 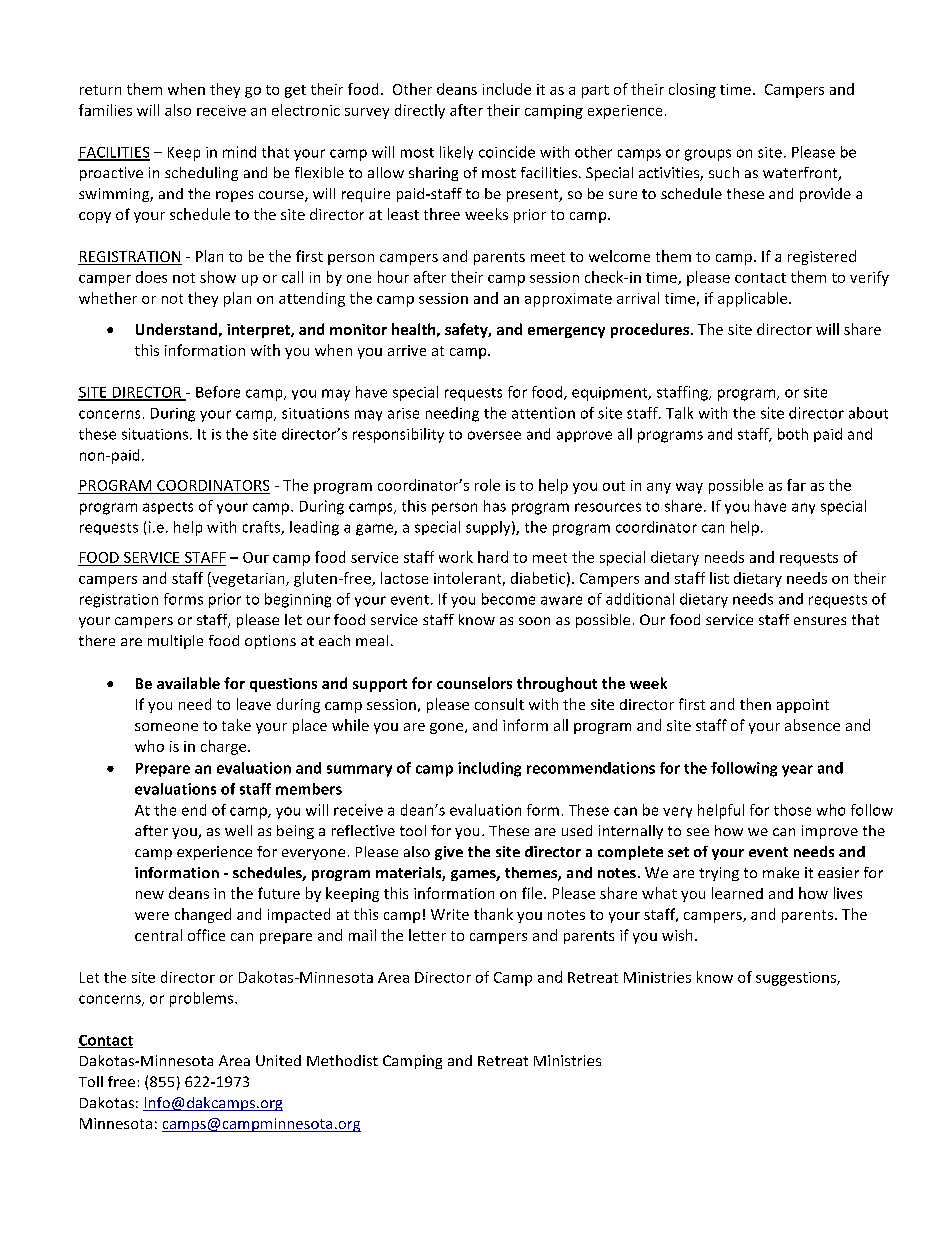 What do you see at coordinates (203, 999) in the page?
I see `problems` at bounding box center [203, 999].
